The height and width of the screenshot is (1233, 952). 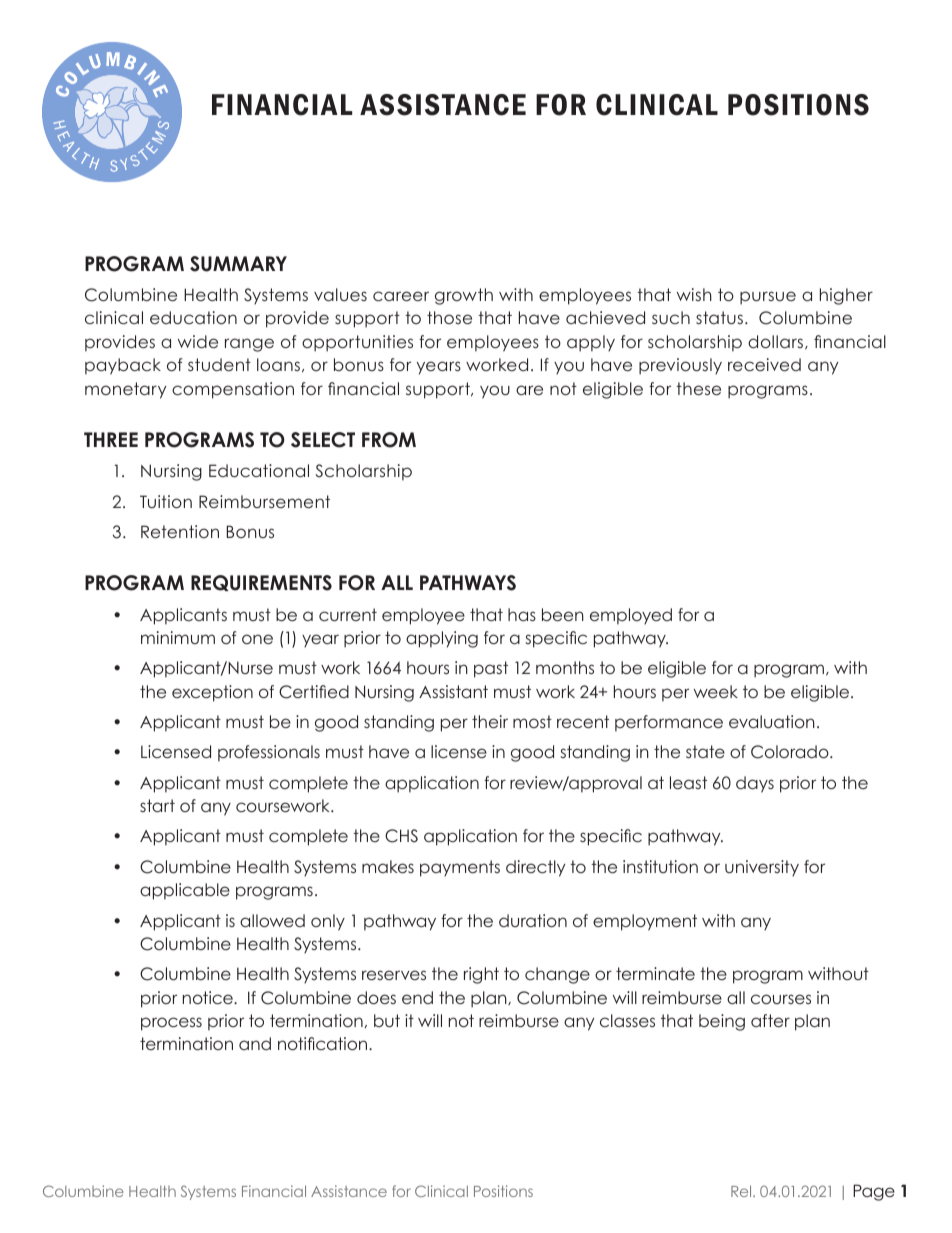 I want to click on pursue, so click(x=768, y=298).
